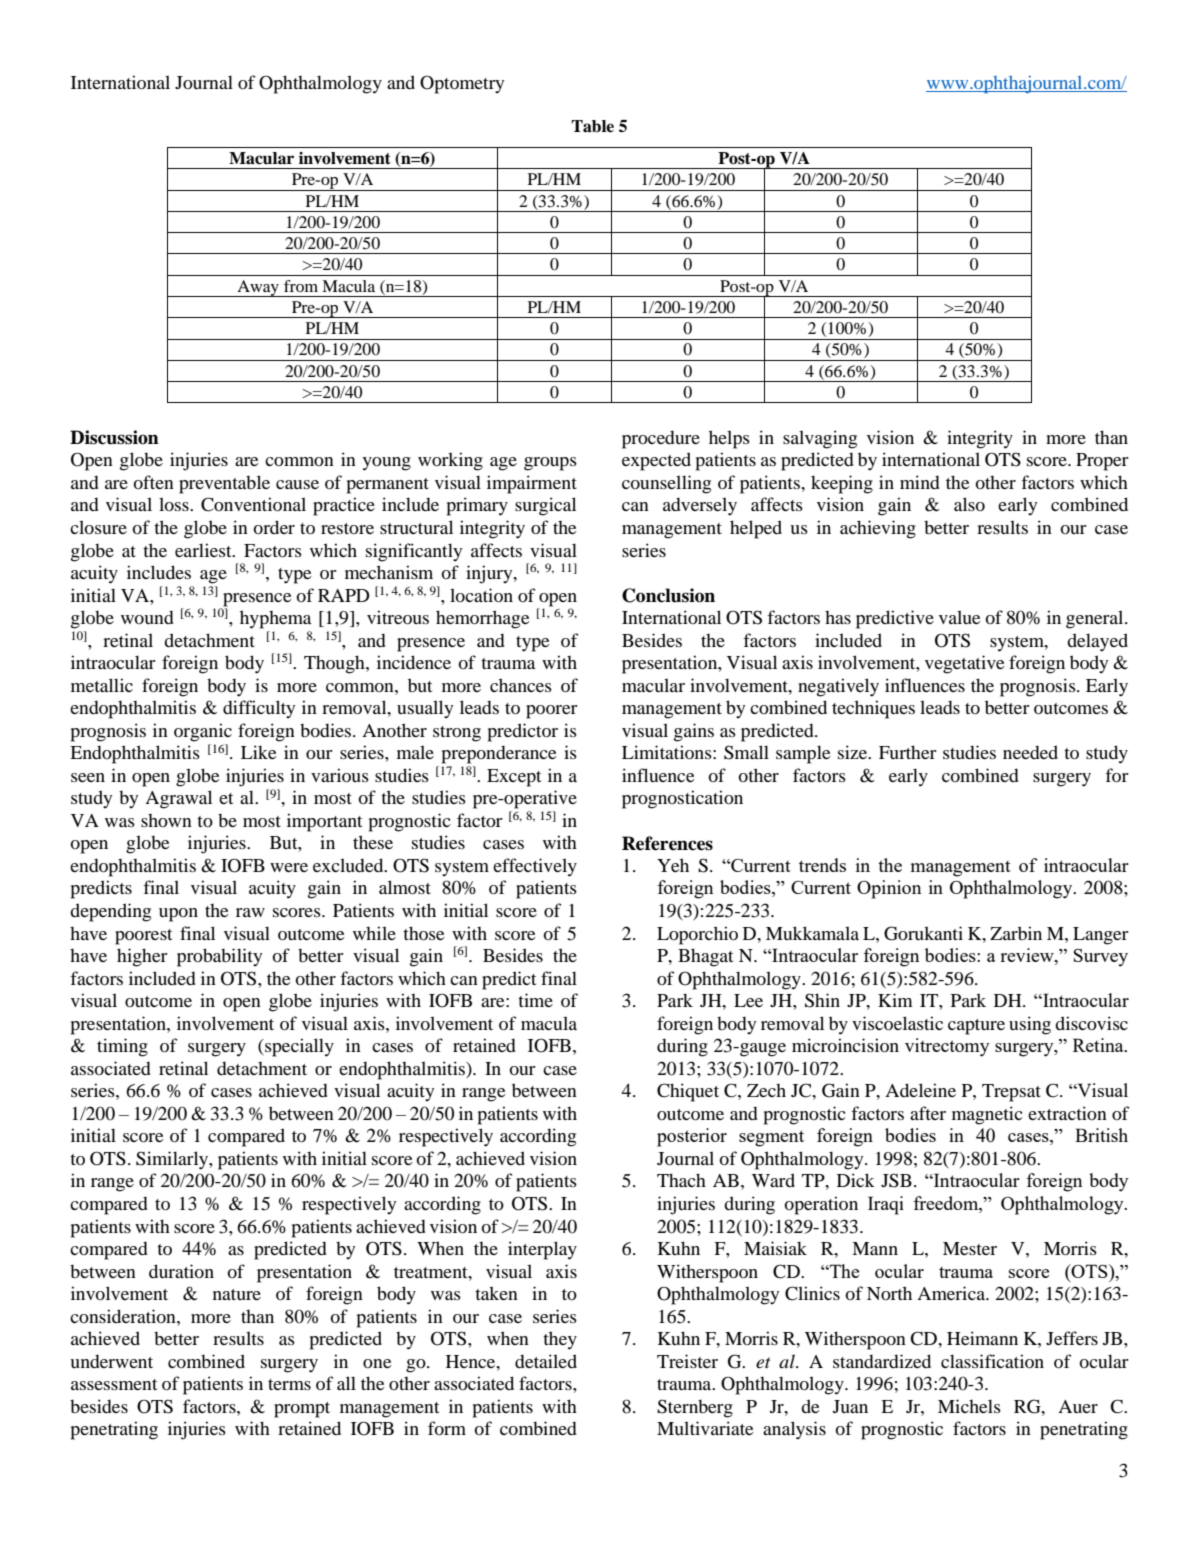 The width and height of the document is (1199, 1552). Describe the element at coordinates (258, 288) in the document. I see `Away` at that location.
